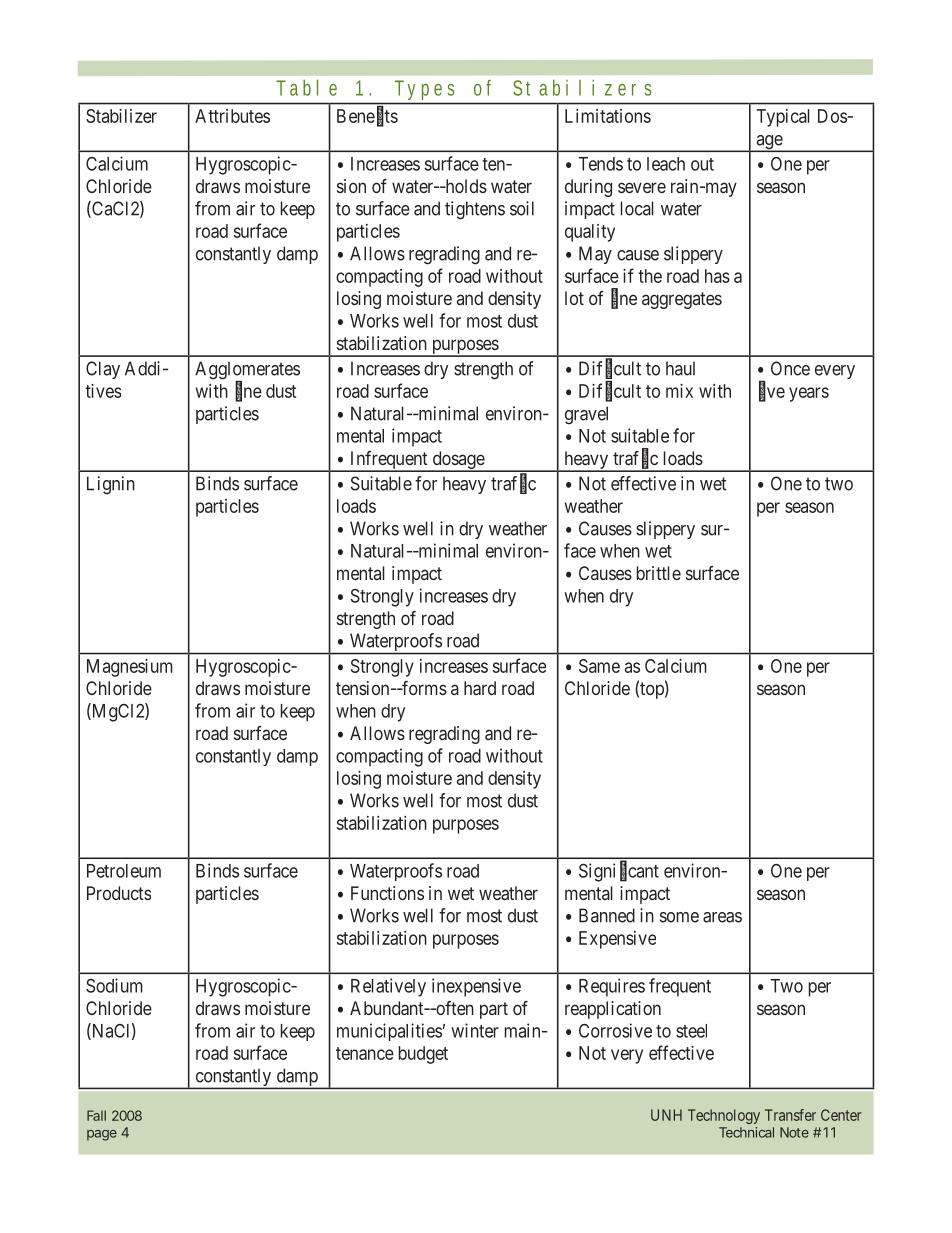 The height and width of the page is (1233, 952). I want to click on Technology, so click(724, 1116).
